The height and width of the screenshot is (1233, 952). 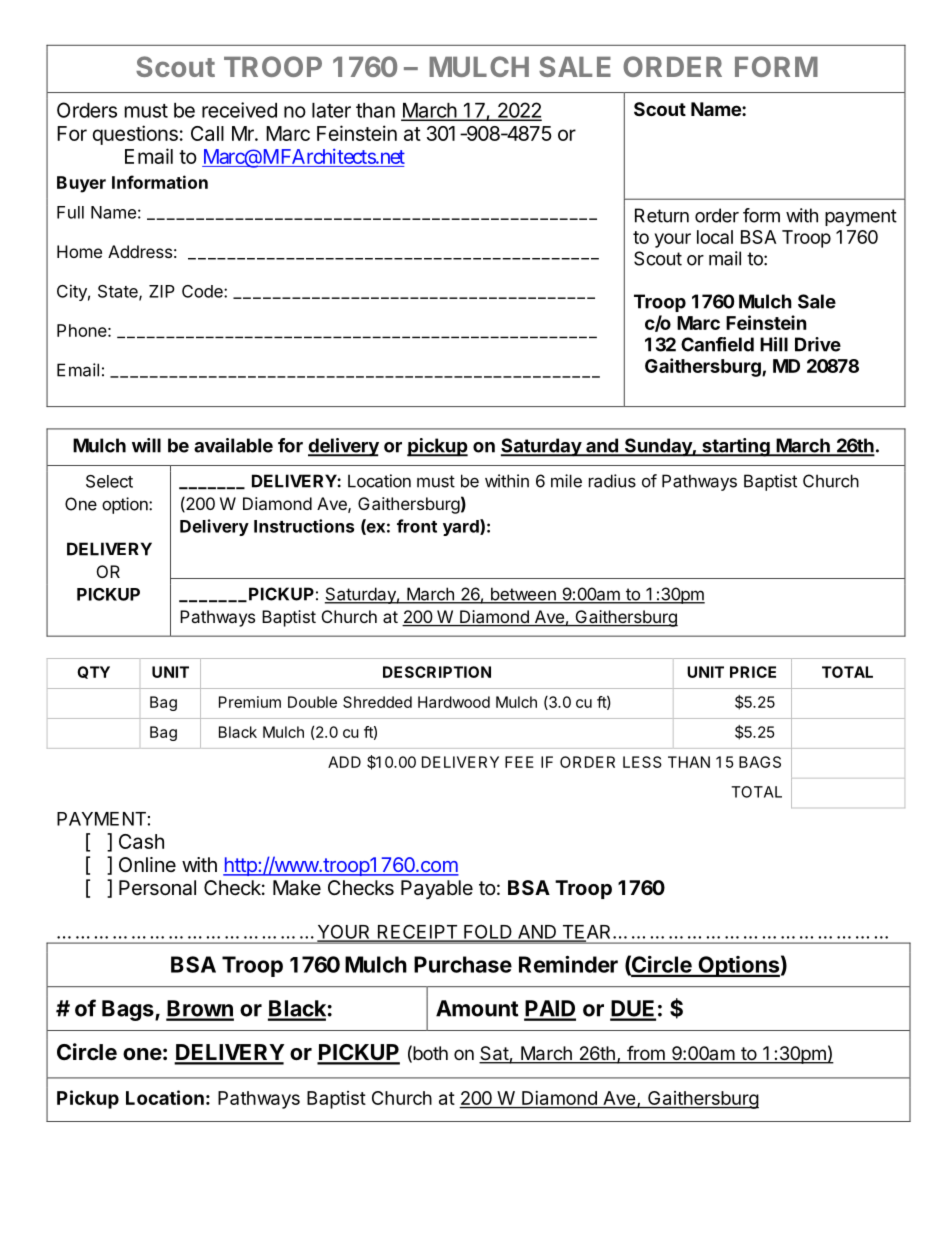 I want to click on Personal, so click(x=157, y=888).
